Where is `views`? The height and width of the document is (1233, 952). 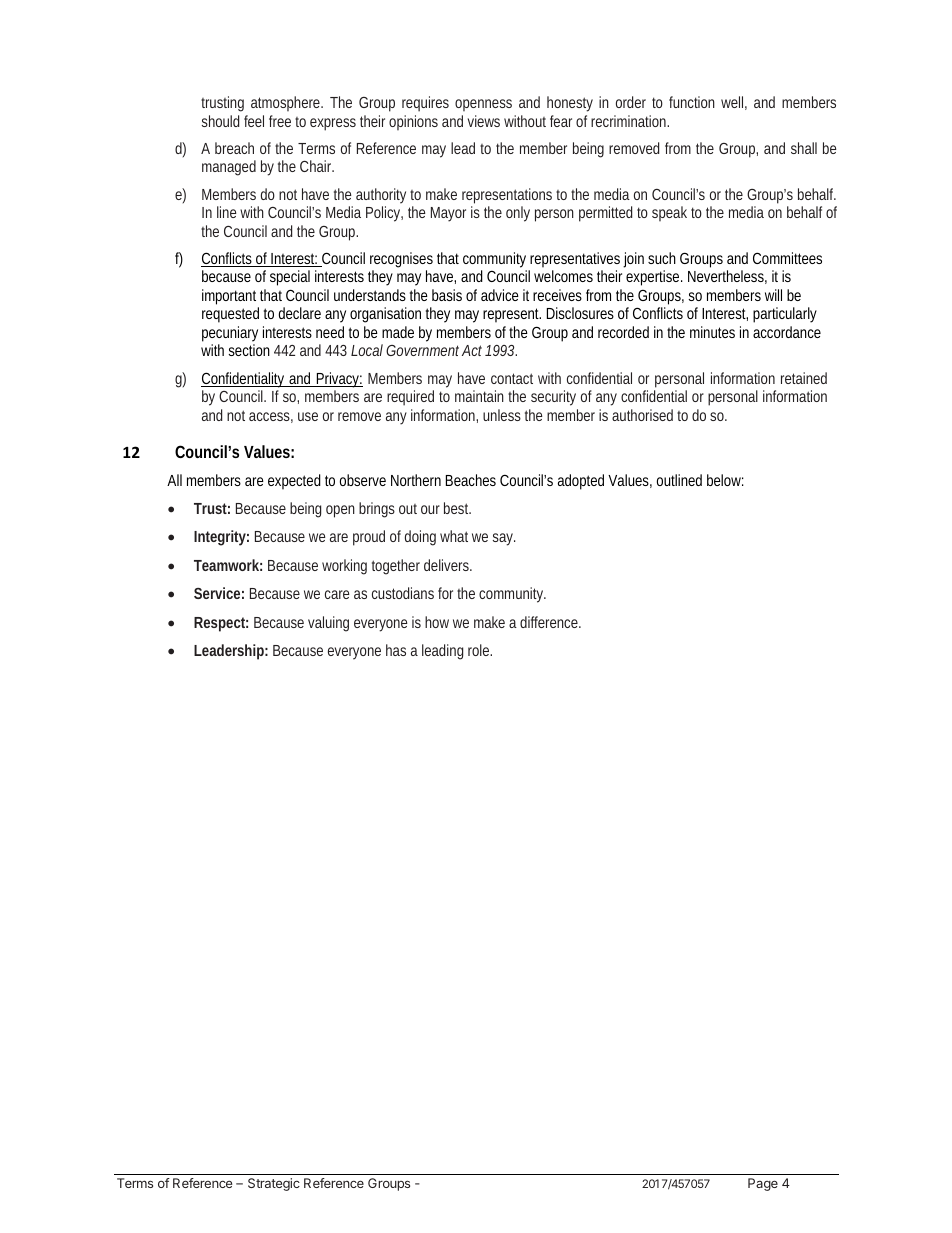 views is located at coordinates (484, 121).
